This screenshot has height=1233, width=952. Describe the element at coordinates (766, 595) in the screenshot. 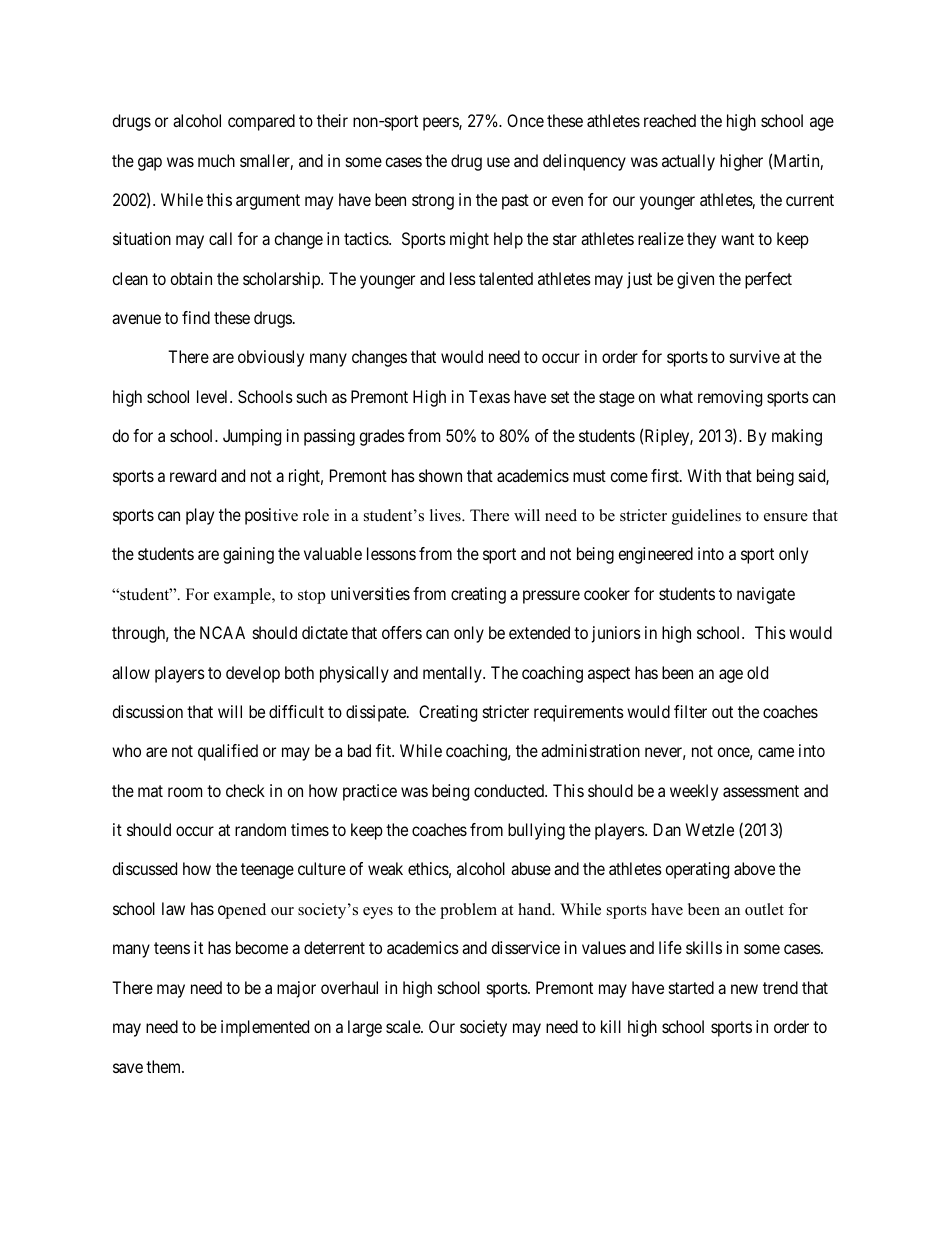

I see `navigate` at that location.
